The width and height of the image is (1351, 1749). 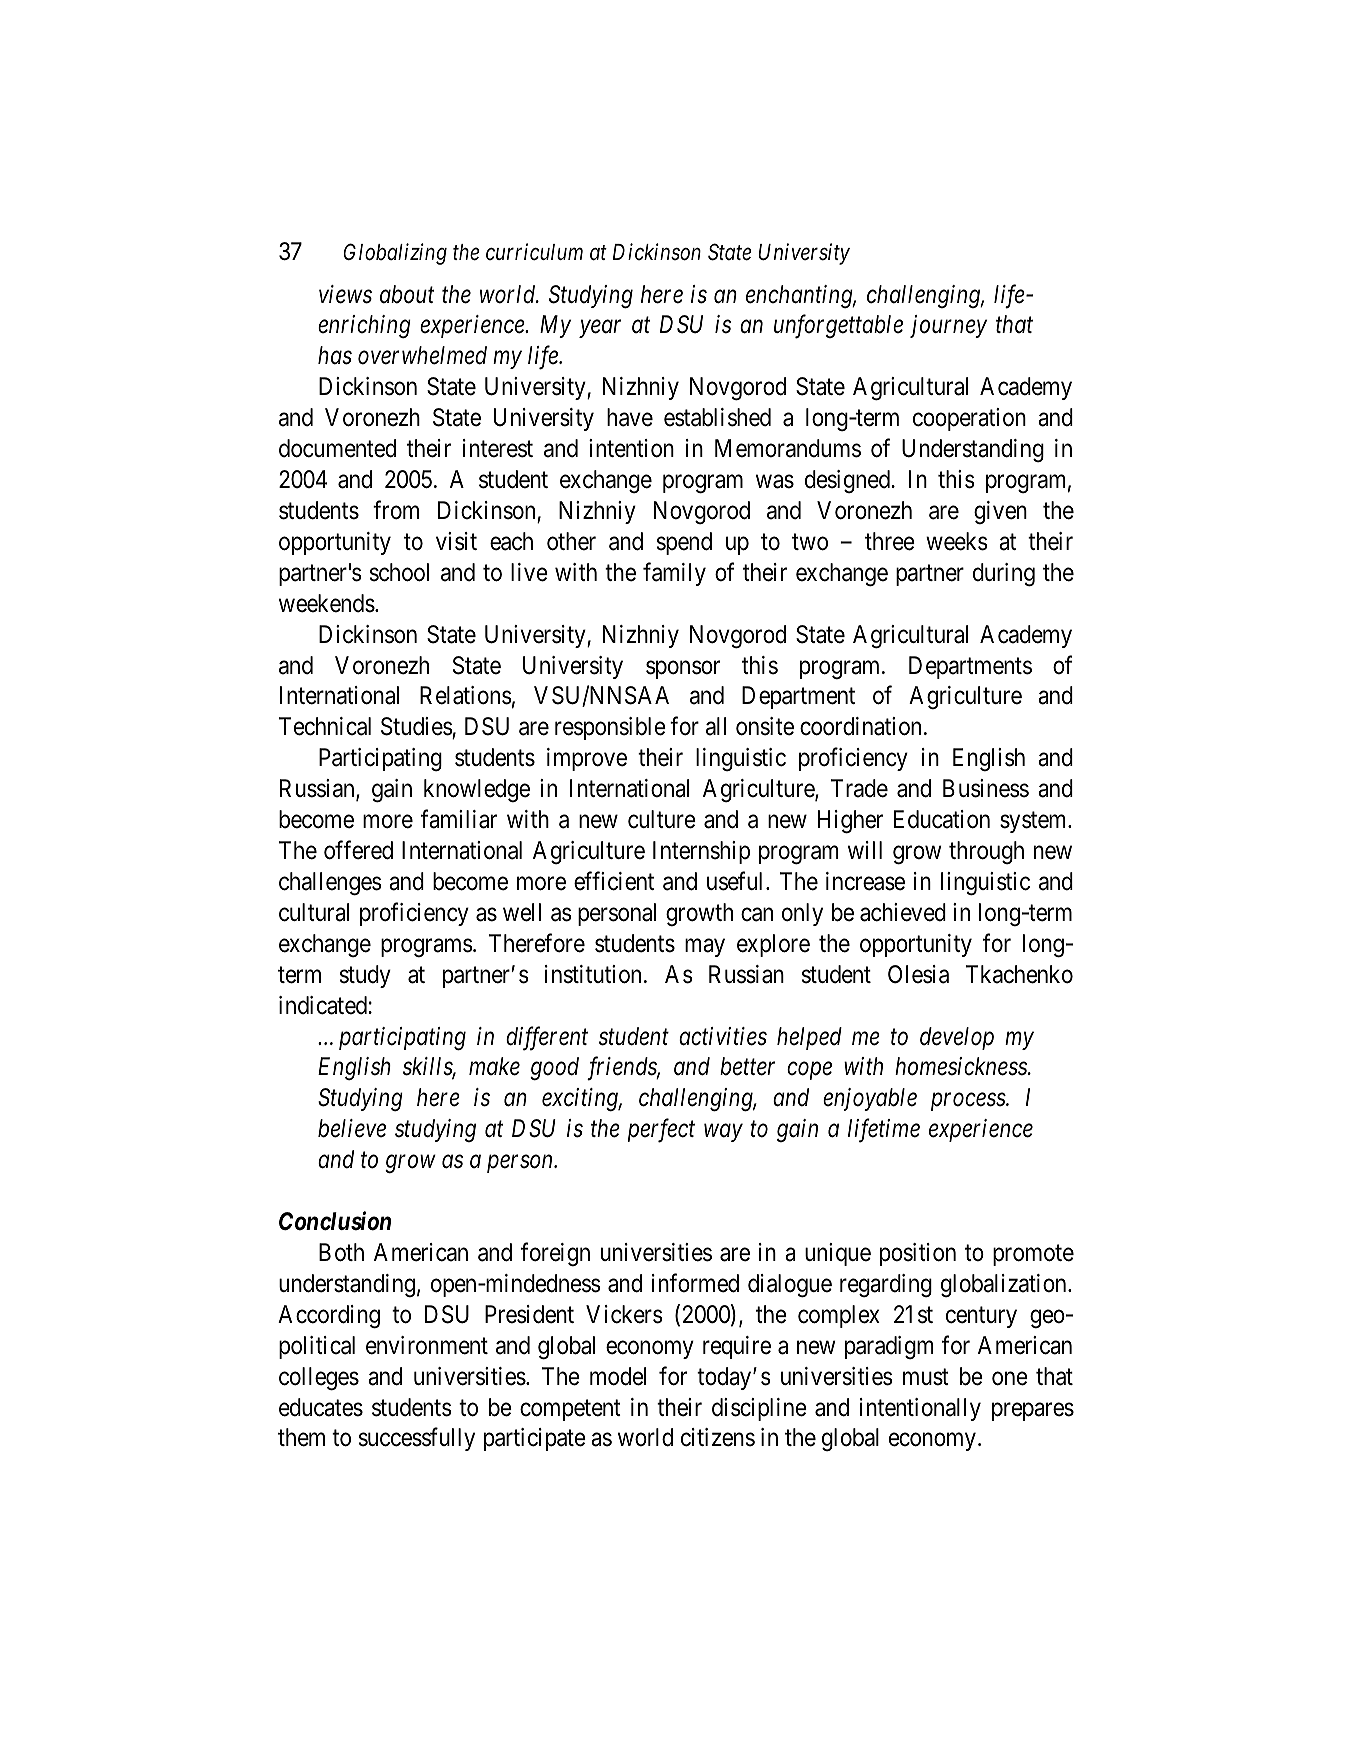 What do you see at coordinates (948, 327) in the image?
I see `journey` at bounding box center [948, 327].
